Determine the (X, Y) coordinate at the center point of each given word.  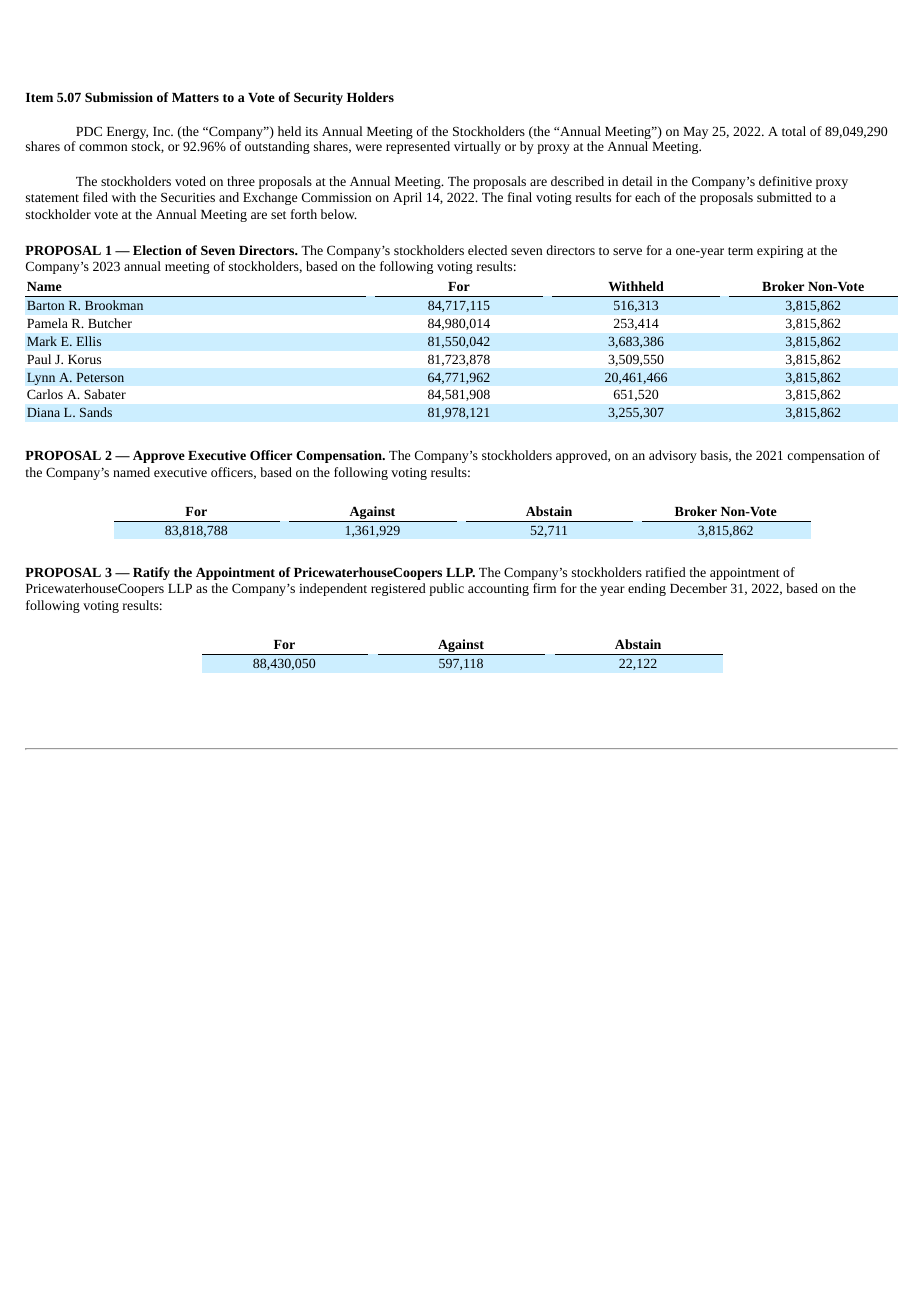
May (695, 133)
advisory (673, 456)
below (339, 214)
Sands (96, 412)
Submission (119, 97)
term (740, 251)
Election (157, 250)
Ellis (88, 341)
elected (487, 250)
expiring (780, 252)
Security (318, 98)
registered (398, 589)
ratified (666, 572)
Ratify (151, 573)
